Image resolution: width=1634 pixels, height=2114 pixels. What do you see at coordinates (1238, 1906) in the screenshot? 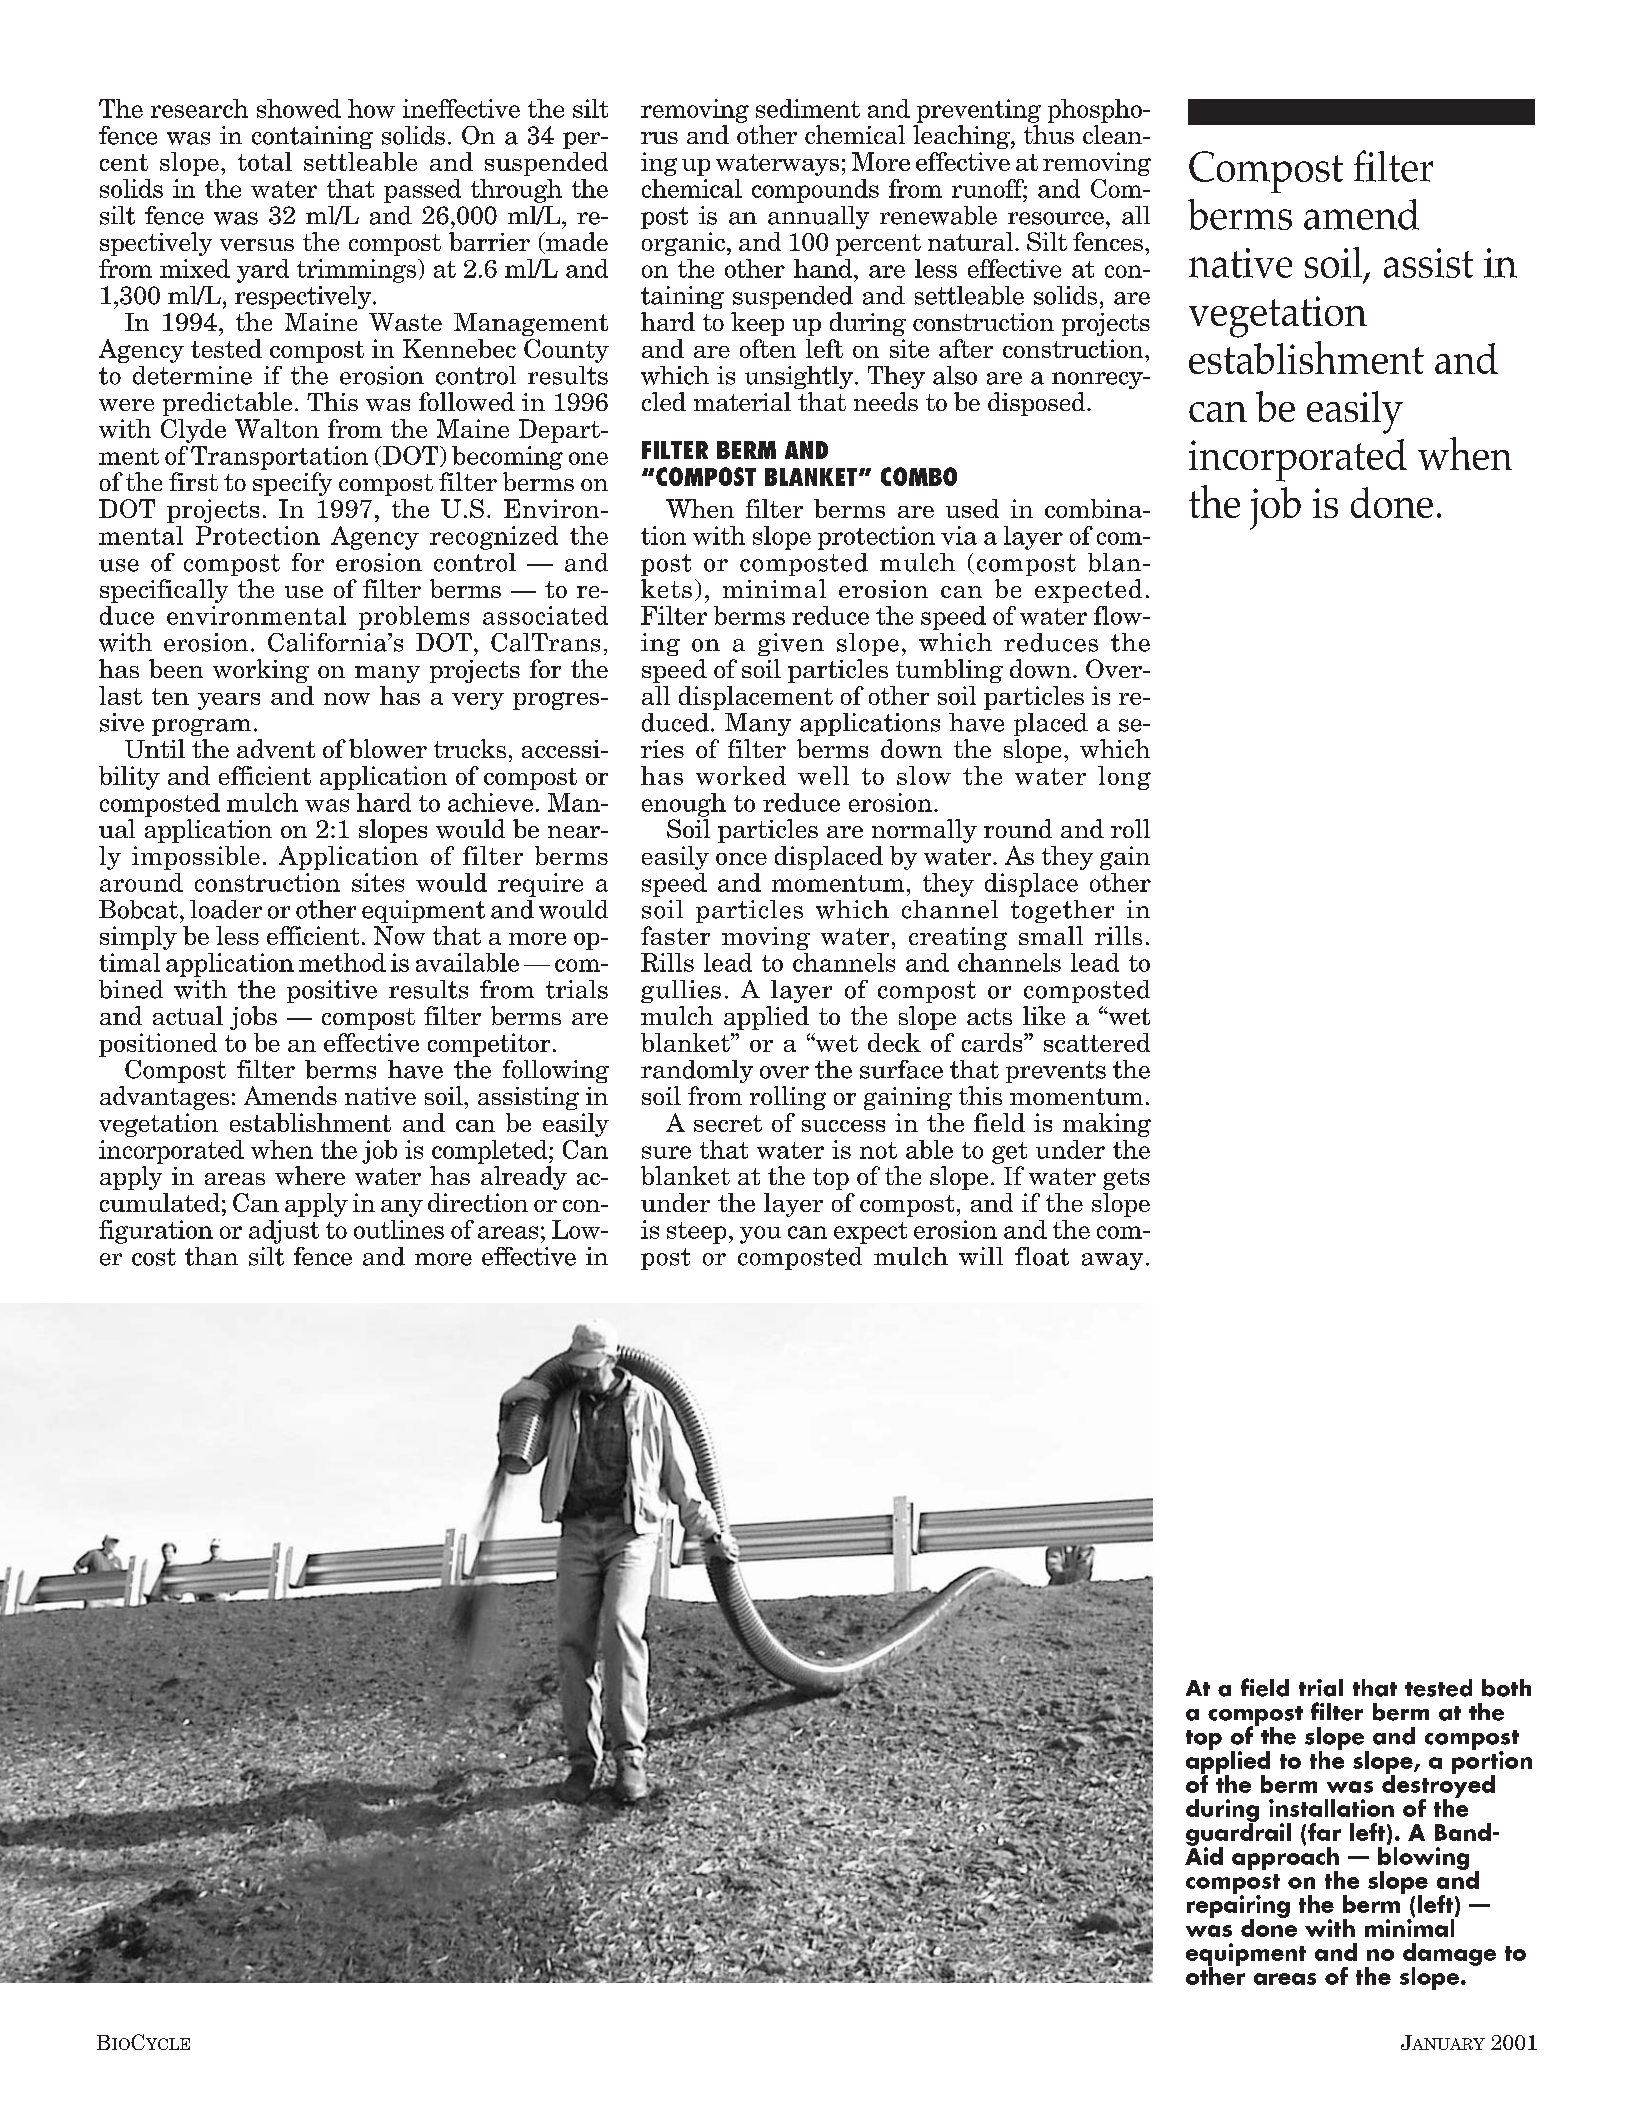
I see `repairing` at bounding box center [1238, 1906].
